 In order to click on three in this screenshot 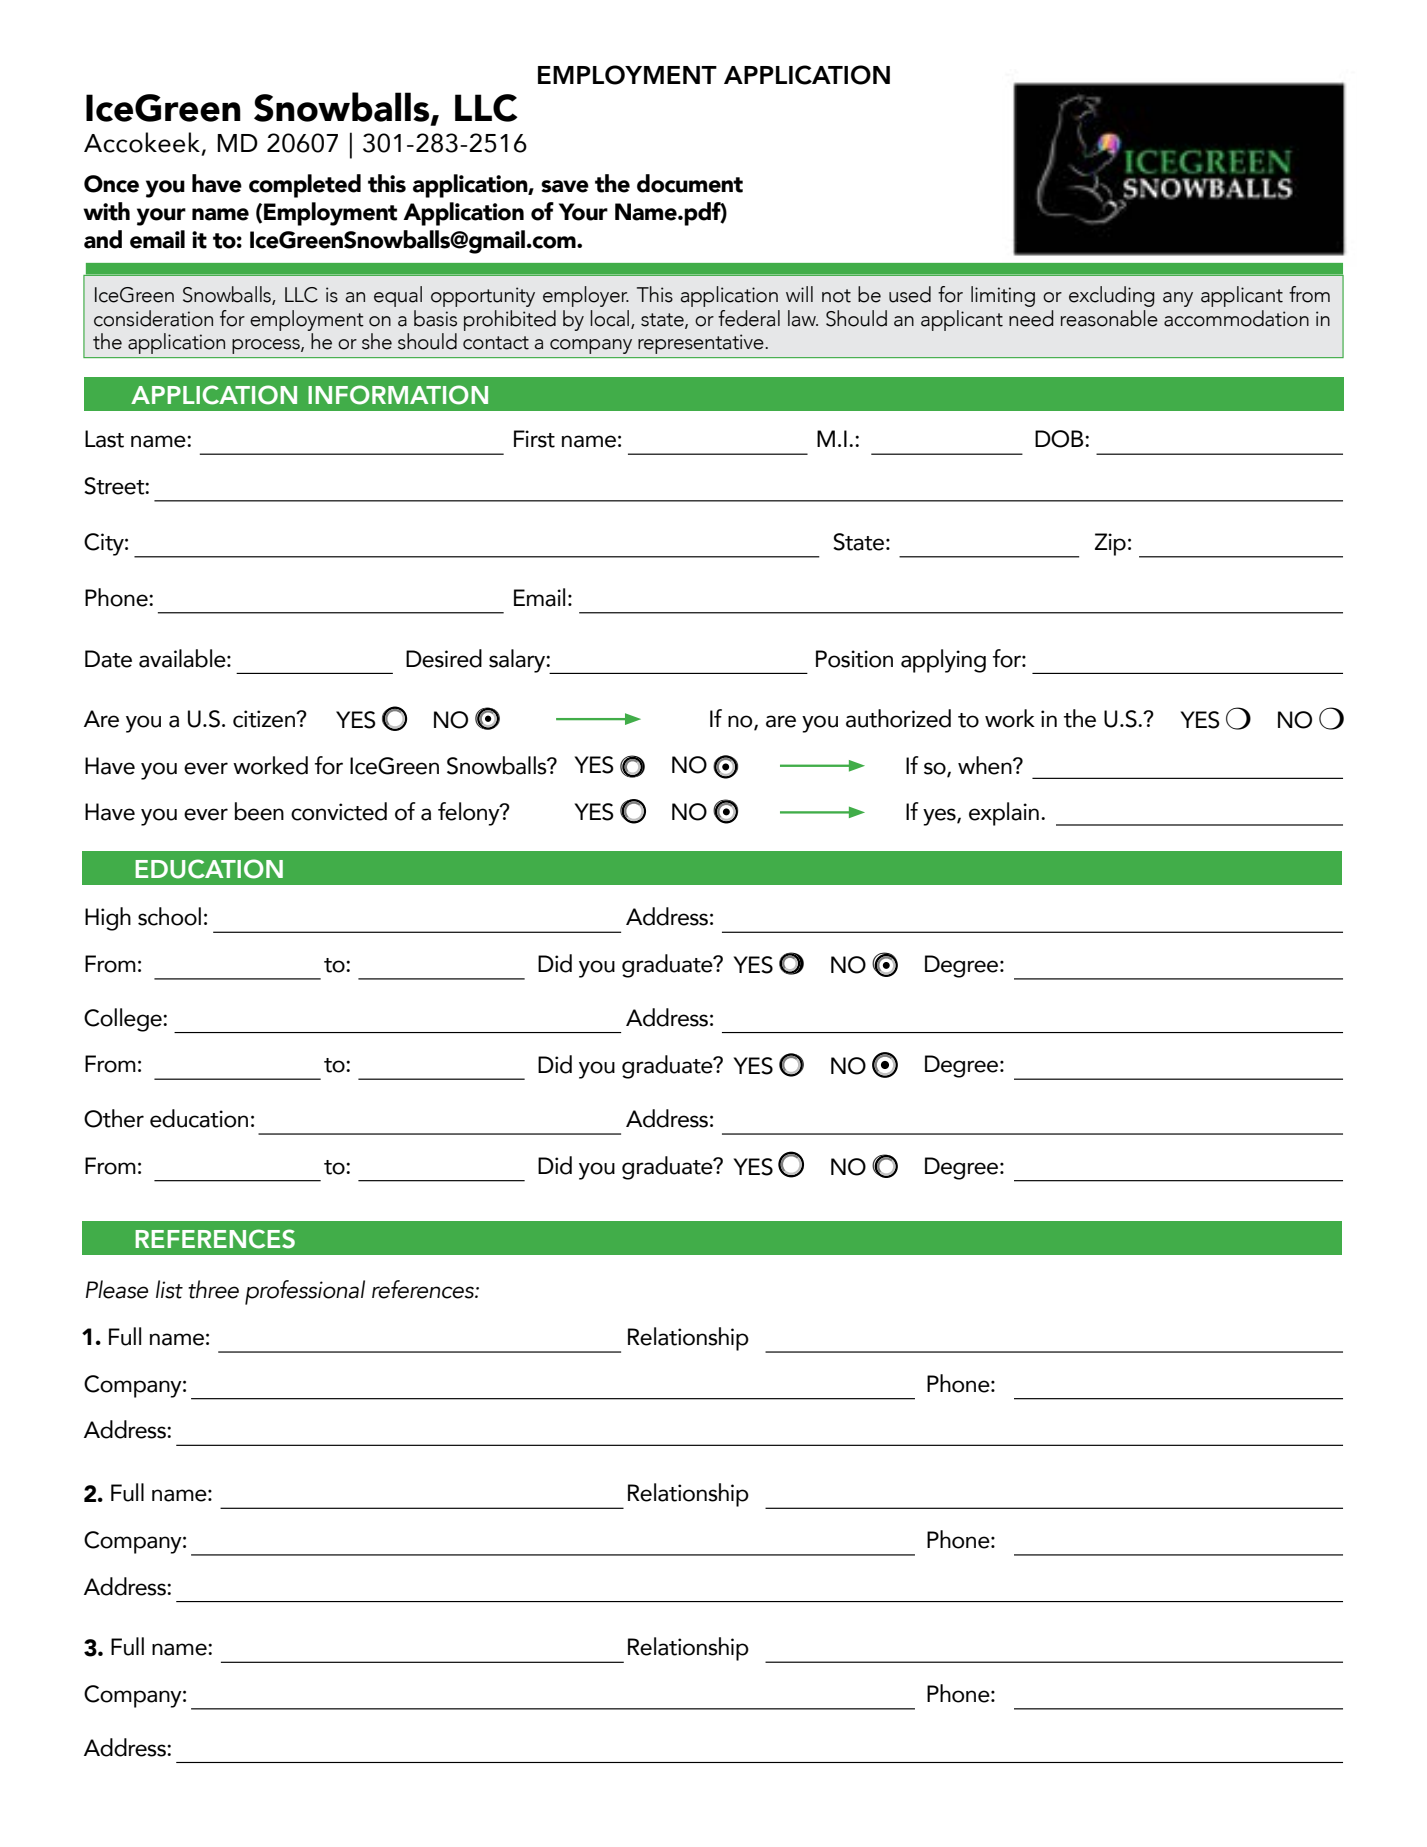, I will do `click(213, 1289)`.
